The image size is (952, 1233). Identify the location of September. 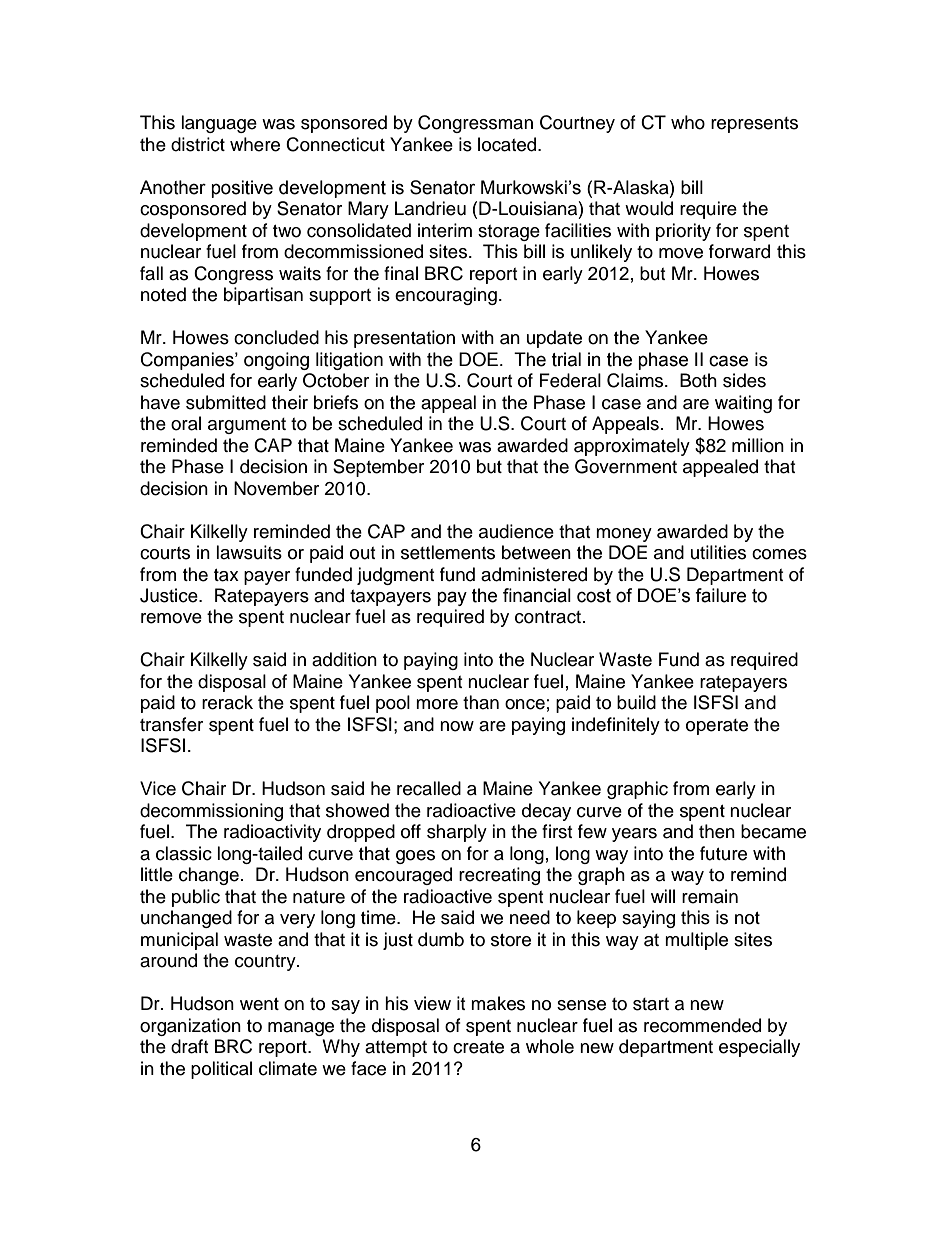
(378, 468).
